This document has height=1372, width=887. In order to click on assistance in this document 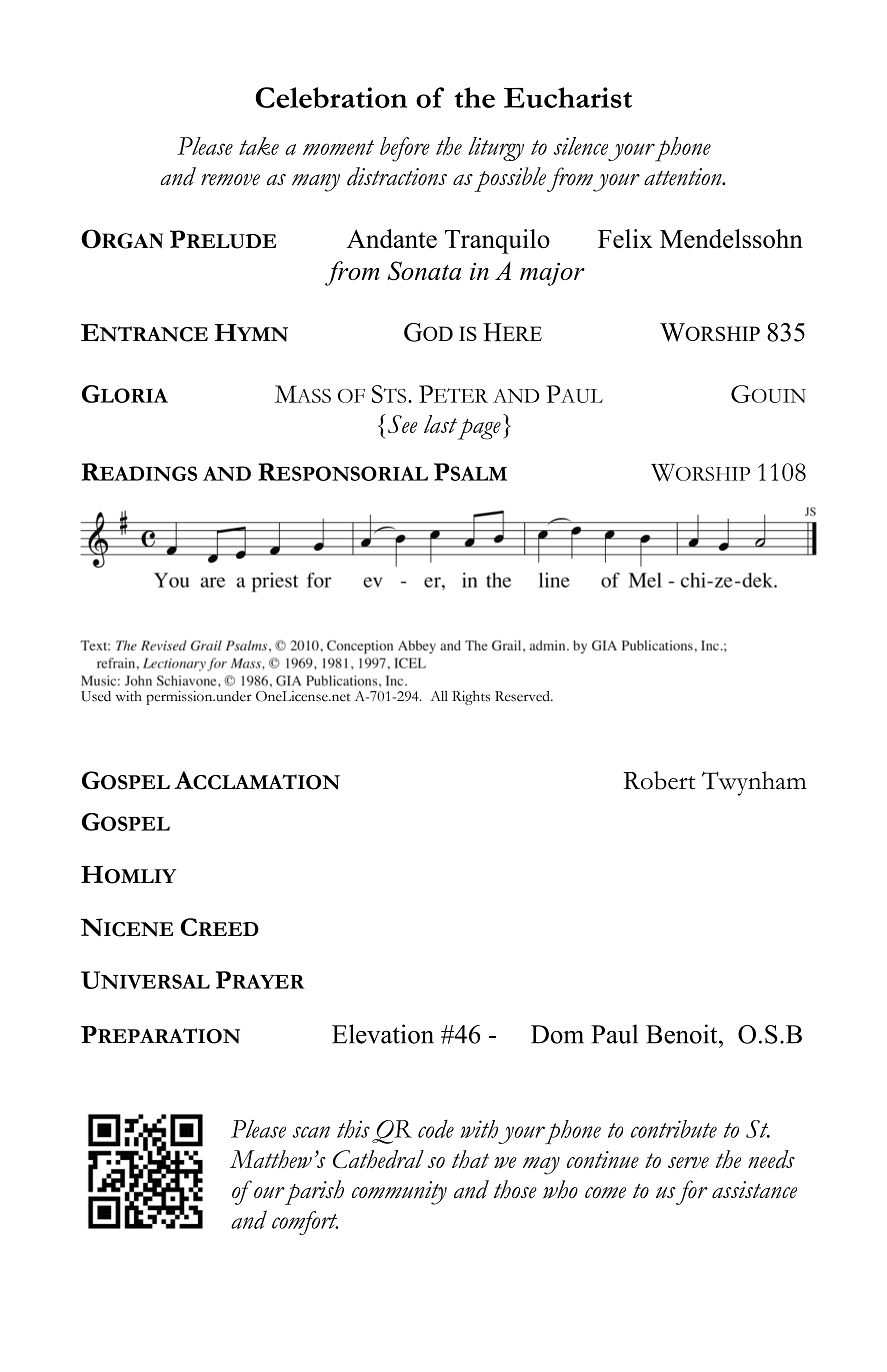, I will do `click(754, 1190)`.
